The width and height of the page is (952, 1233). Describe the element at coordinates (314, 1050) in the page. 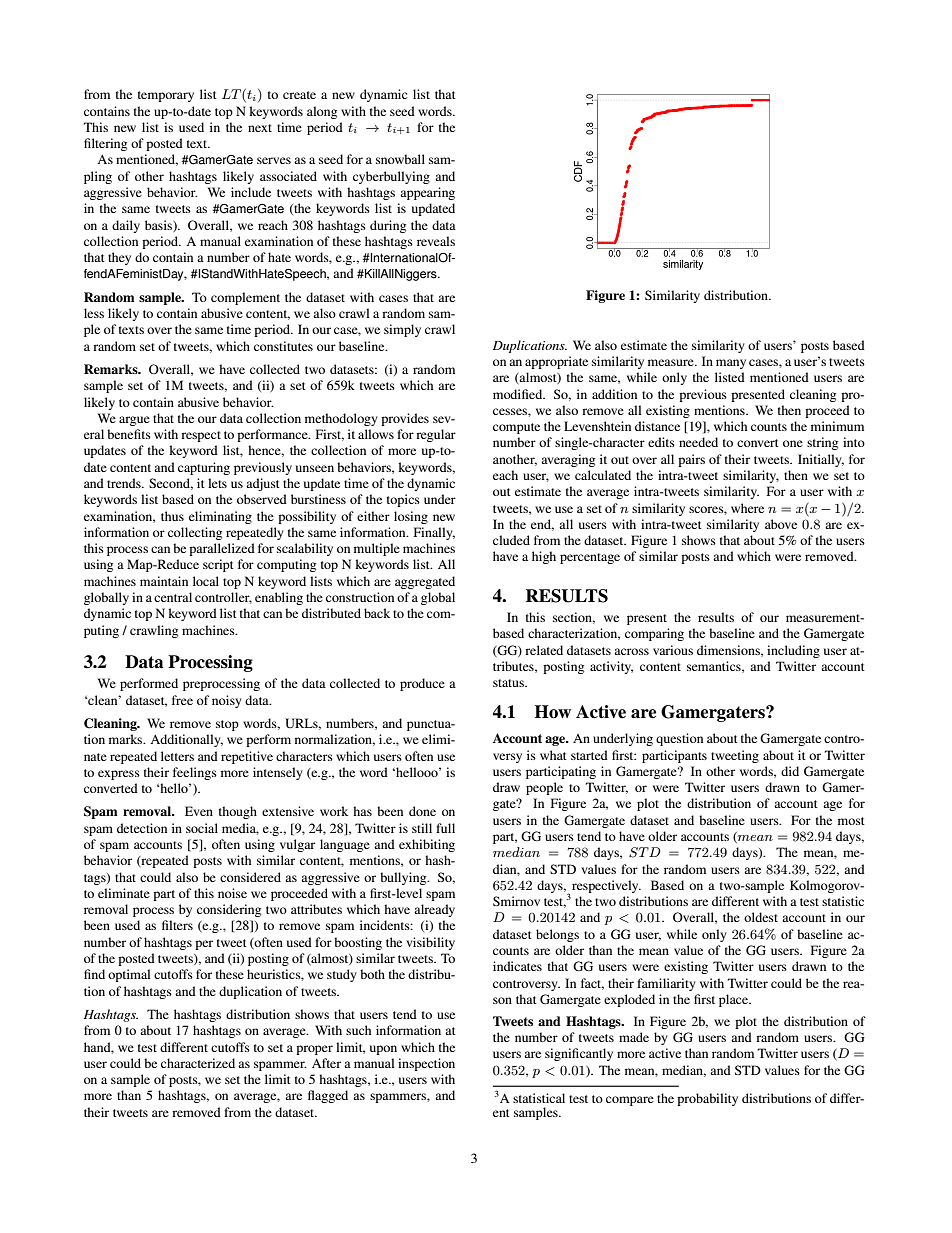

I see `proper` at that location.
